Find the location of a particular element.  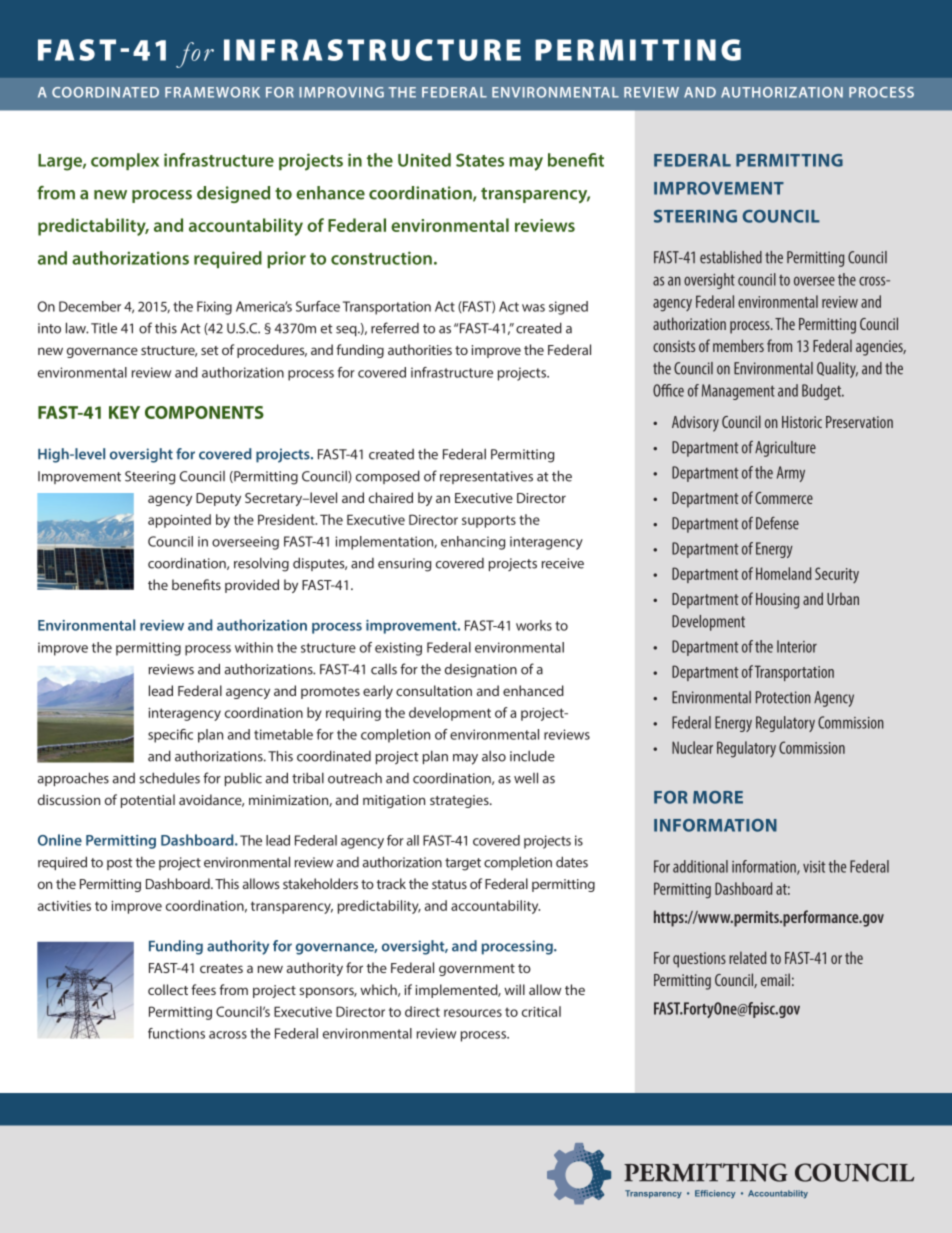

enhancing is located at coordinates (473, 543).
